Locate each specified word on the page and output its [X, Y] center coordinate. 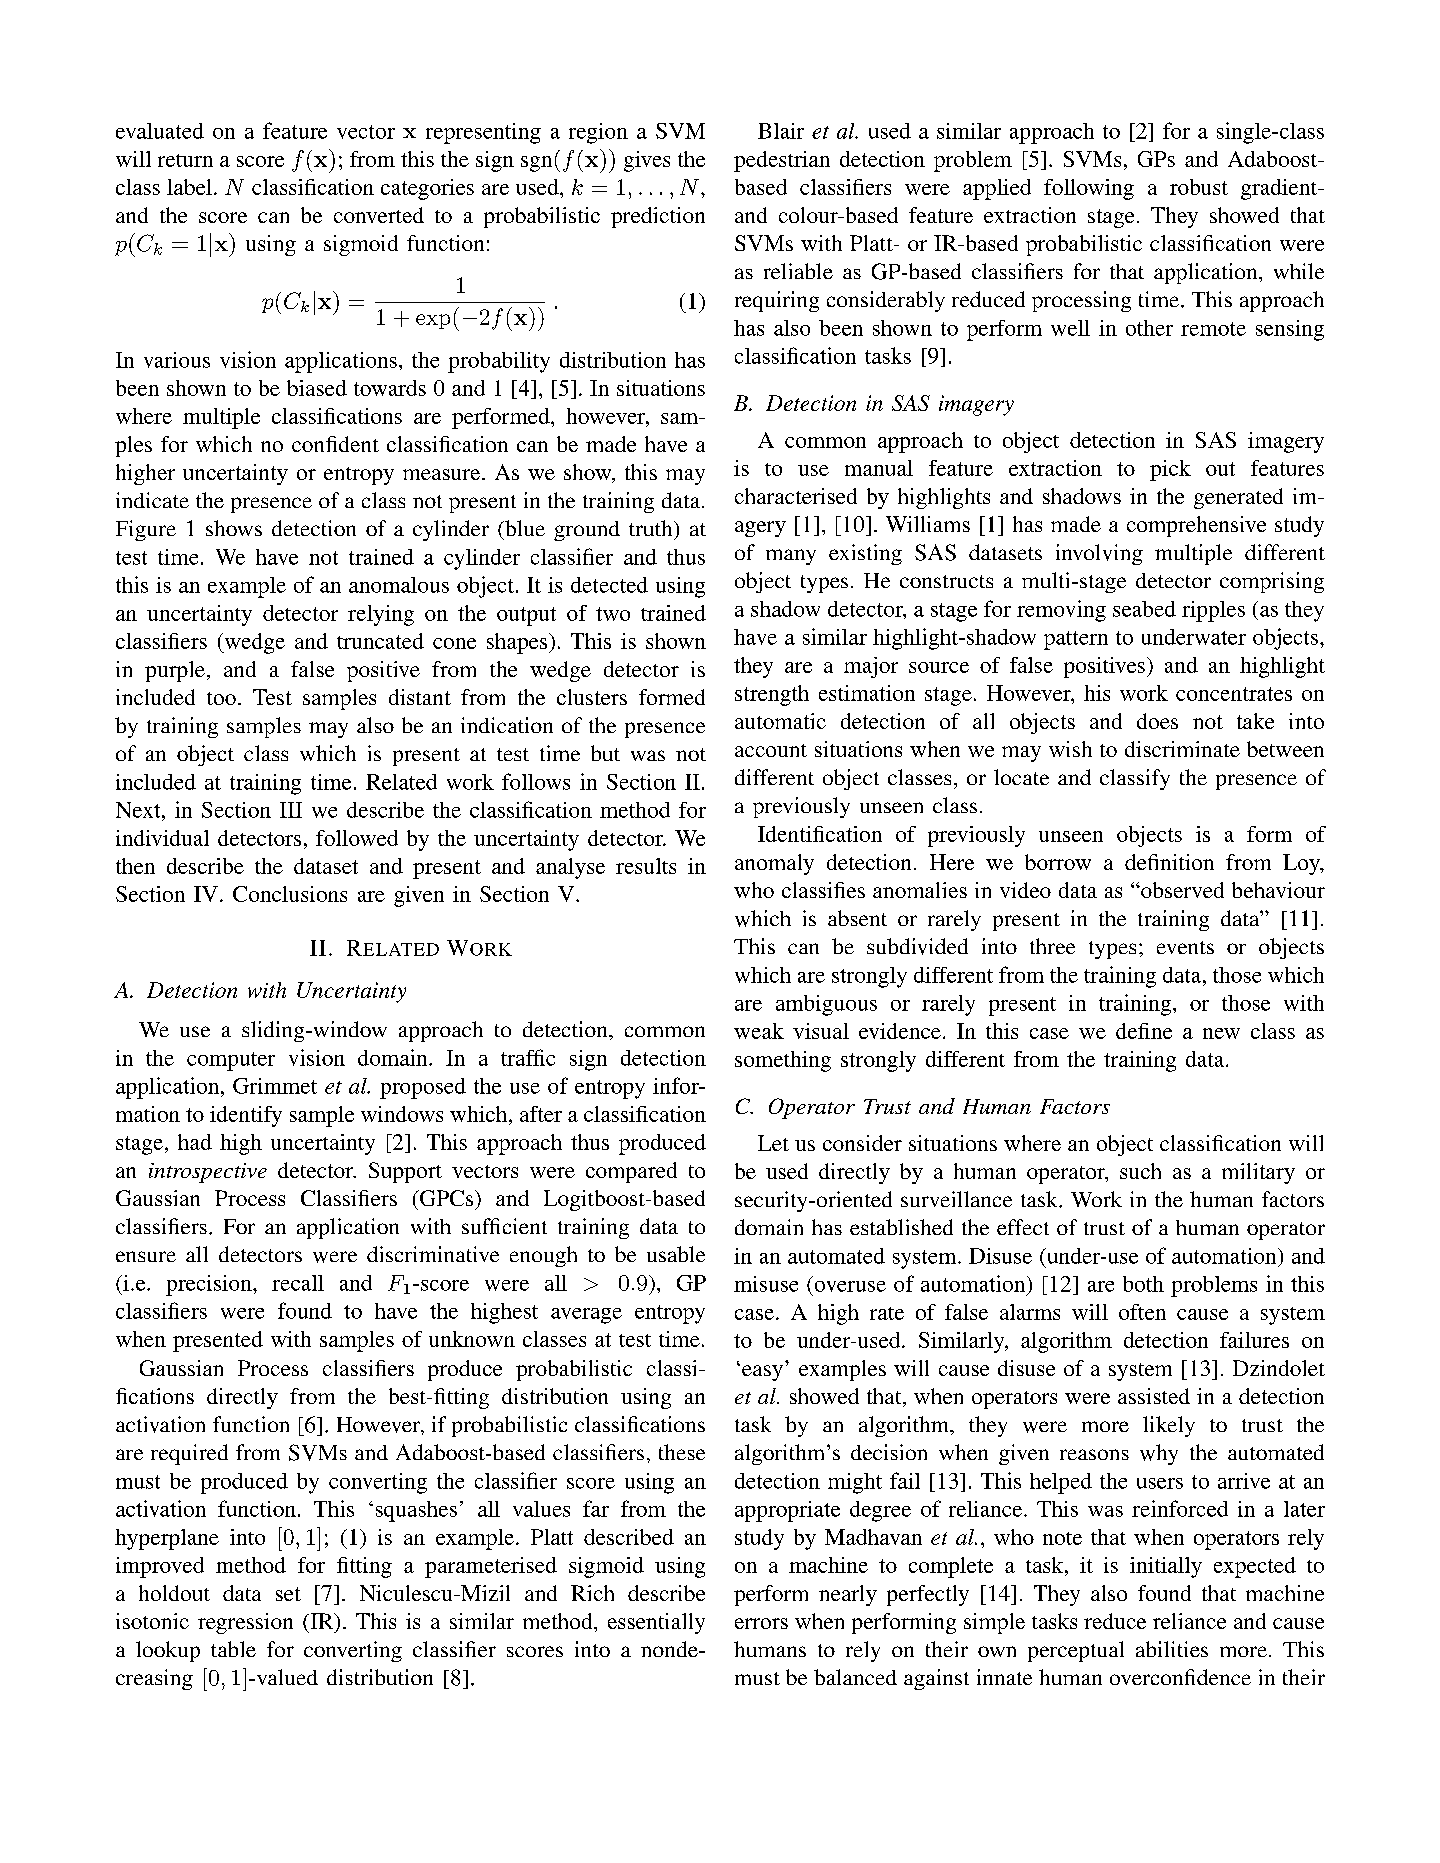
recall [298, 1283]
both [1143, 1284]
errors [761, 1623]
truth [652, 528]
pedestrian [782, 161]
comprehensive [1196, 526]
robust [1199, 187]
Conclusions [290, 894]
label [189, 187]
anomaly [774, 864]
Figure [146, 530]
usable [676, 1254]
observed [1181, 890]
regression [245, 1623]
